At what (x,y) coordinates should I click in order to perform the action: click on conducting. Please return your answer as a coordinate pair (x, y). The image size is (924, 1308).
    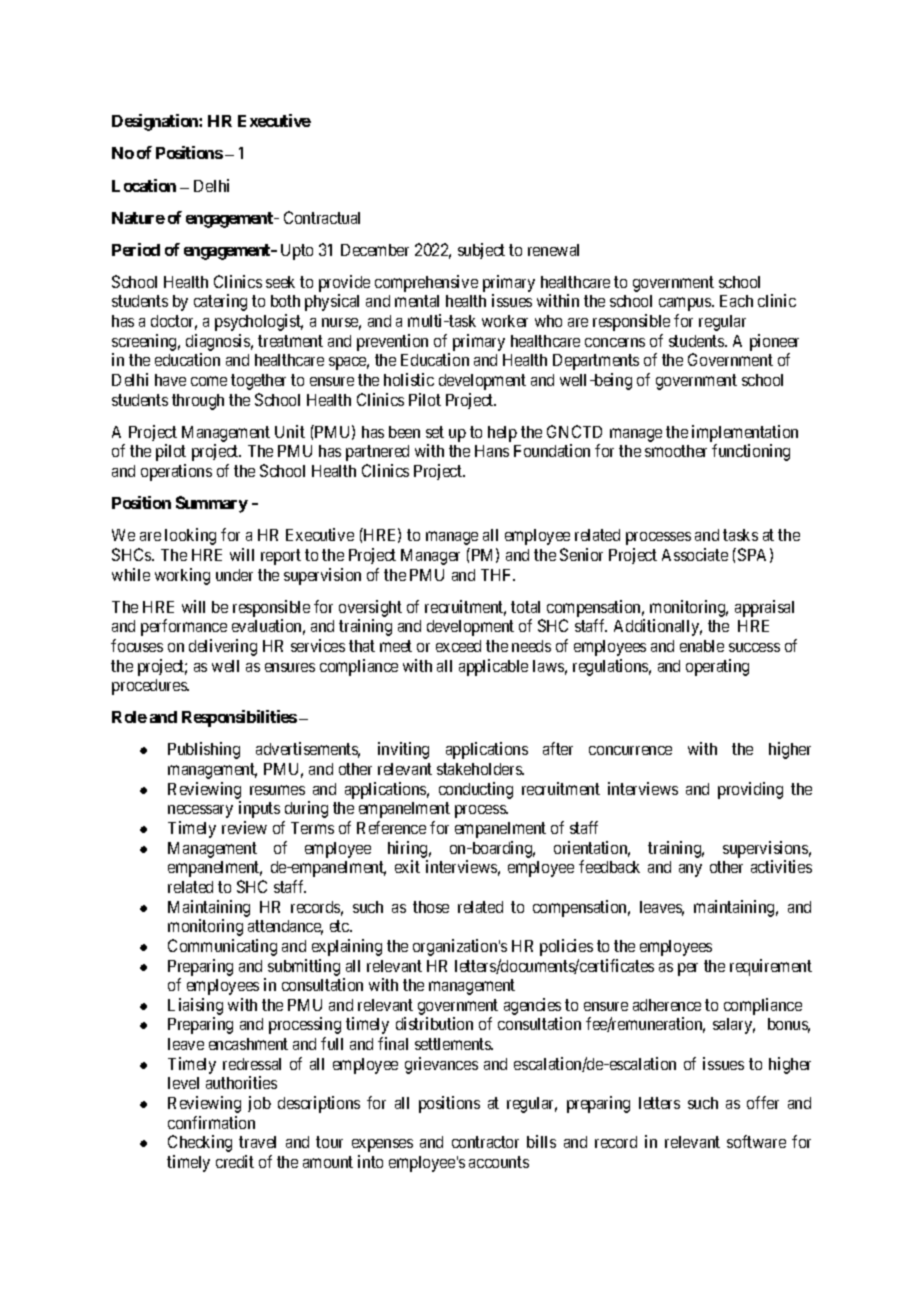
    Looking at the image, I should click on (476, 790).
